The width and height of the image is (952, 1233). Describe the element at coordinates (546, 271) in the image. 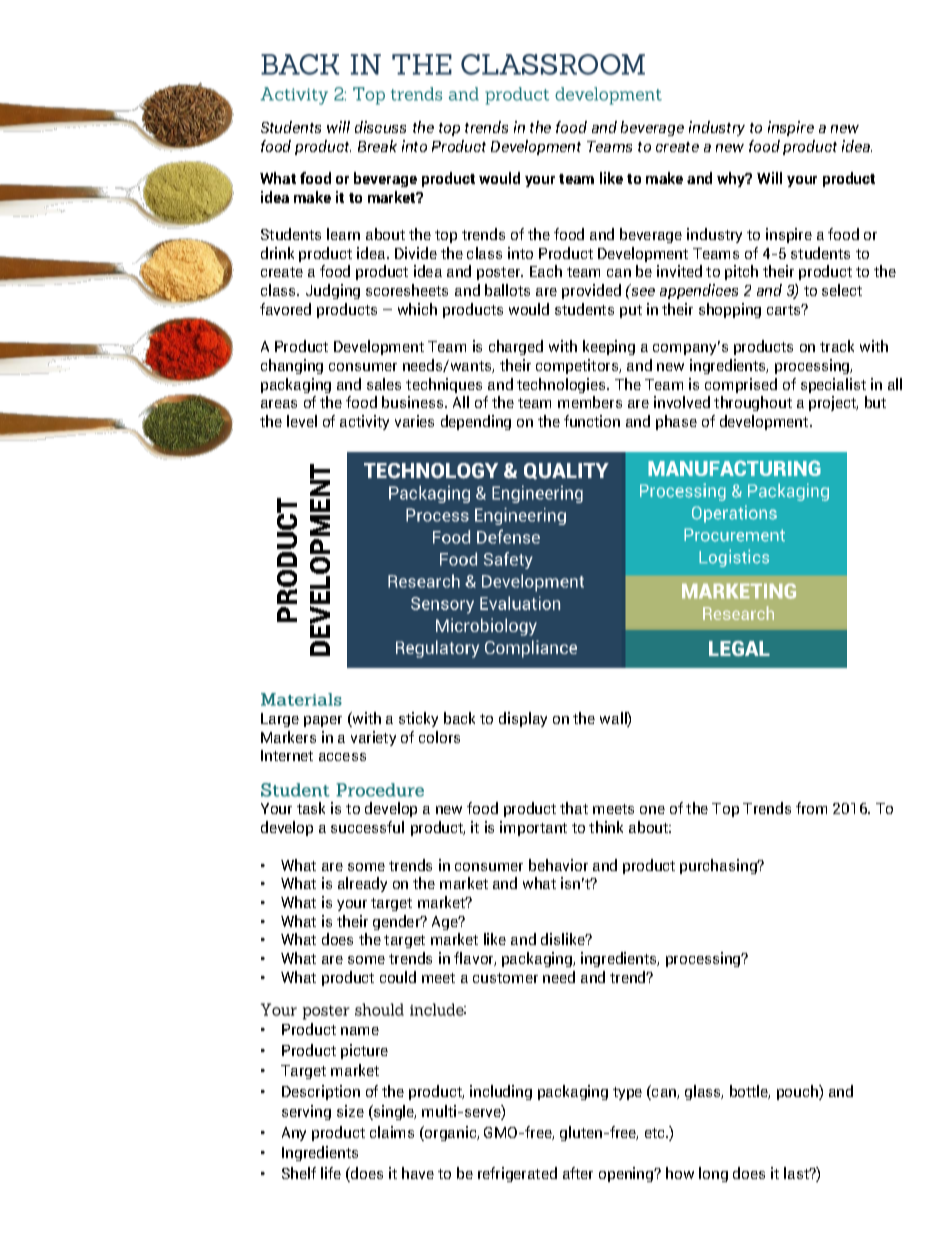

I see `Each` at that location.
